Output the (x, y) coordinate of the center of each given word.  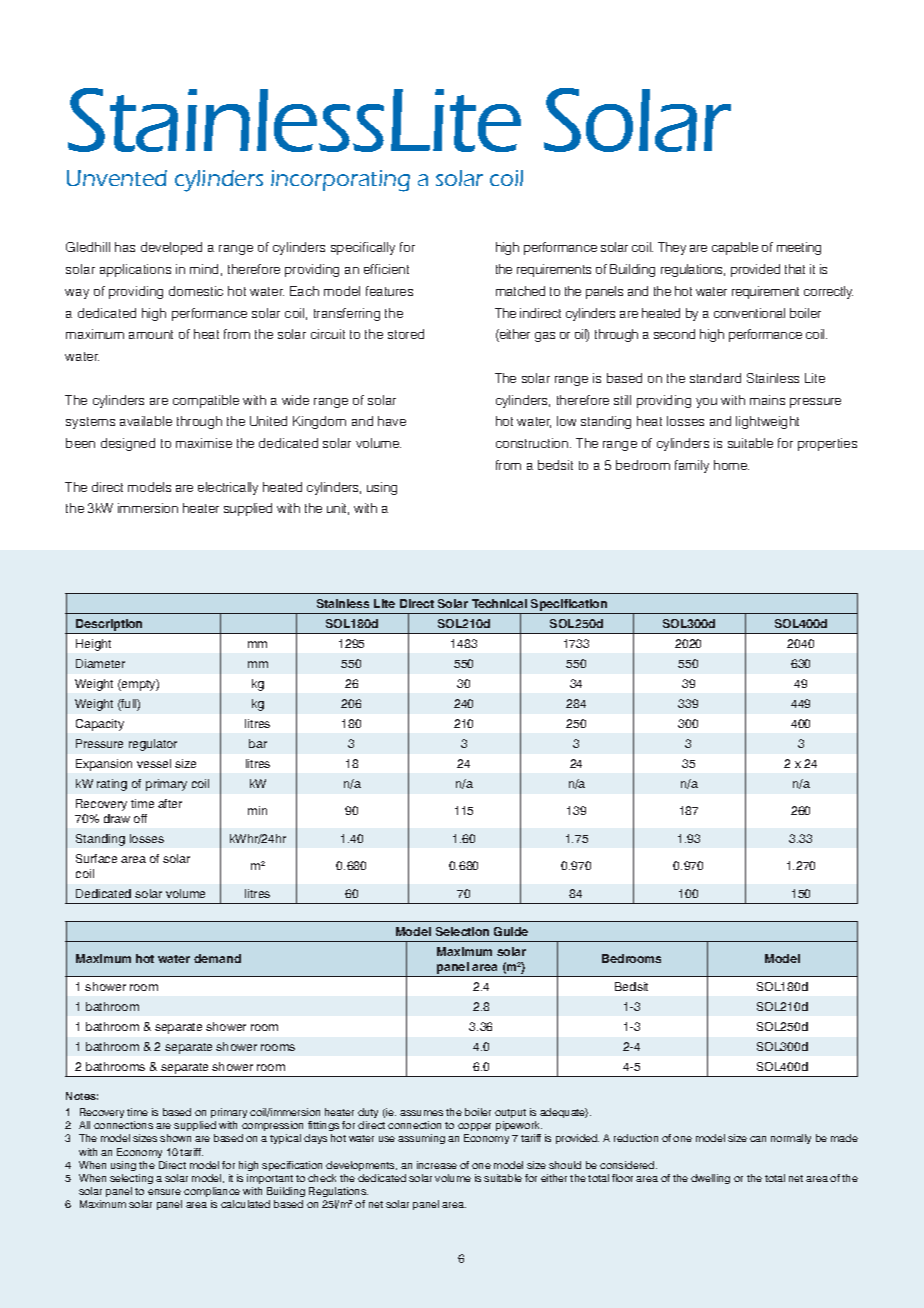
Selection (462, 931)
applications (135, 270)
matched (520, 291)
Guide (511, 931)
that (795, 269)
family (692, 466)
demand (217, 958)
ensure (164, 1192)
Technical (499, 603)
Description (109, 626)
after (170, 803)
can (758, 1139)
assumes (421, 1113)
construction (533, 443)
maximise (204, 443)
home (731, 465)
